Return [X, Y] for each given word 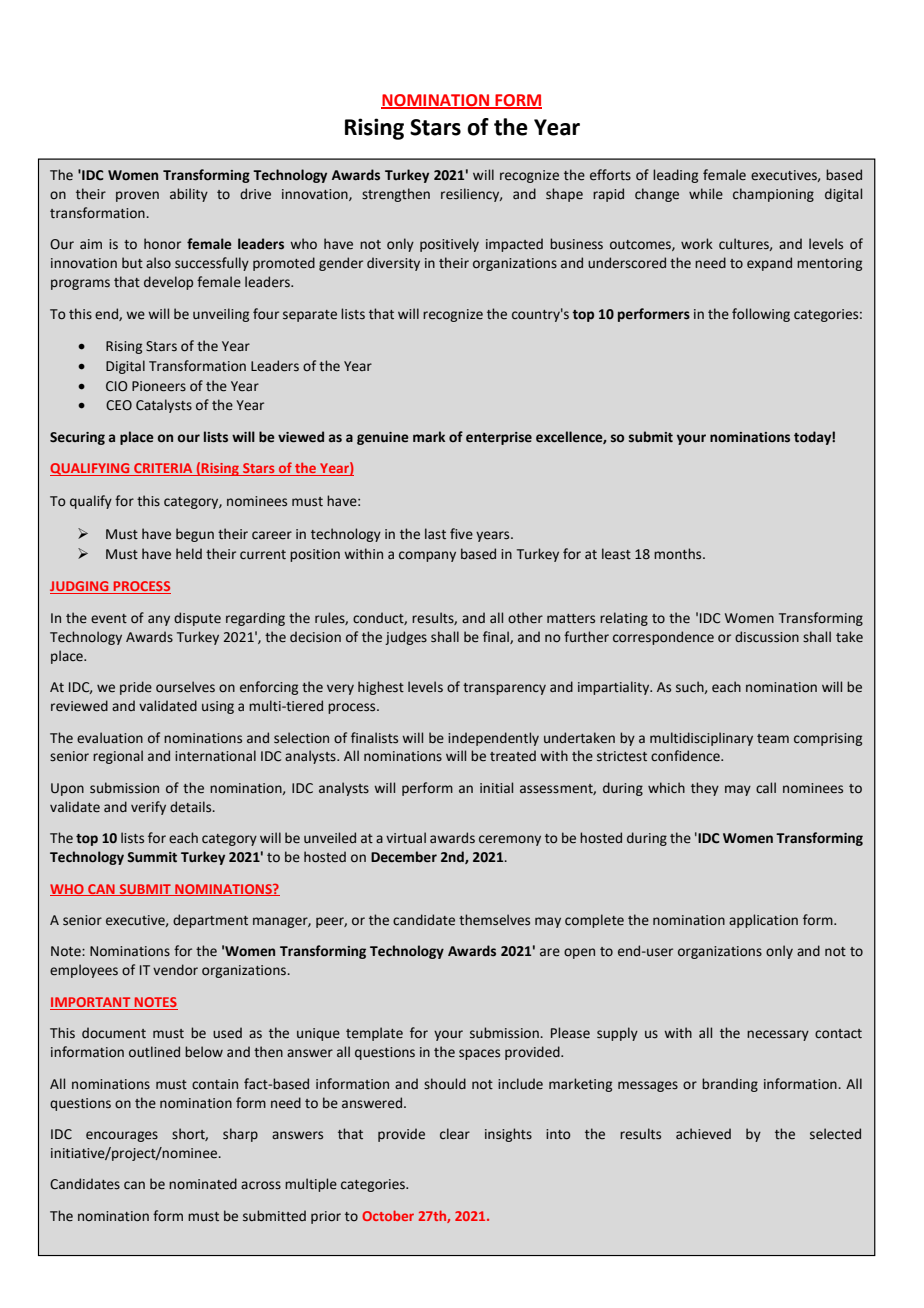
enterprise [499, 438]
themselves [494, 920]
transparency [504, 689]
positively [449, 245]
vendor [175, 970]
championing [773, 195]
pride [136, 688]
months [679, 554]
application [763, 921]
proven [137, 196]
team [773, 739]
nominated [203, 1184]
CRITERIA [163, 469]
